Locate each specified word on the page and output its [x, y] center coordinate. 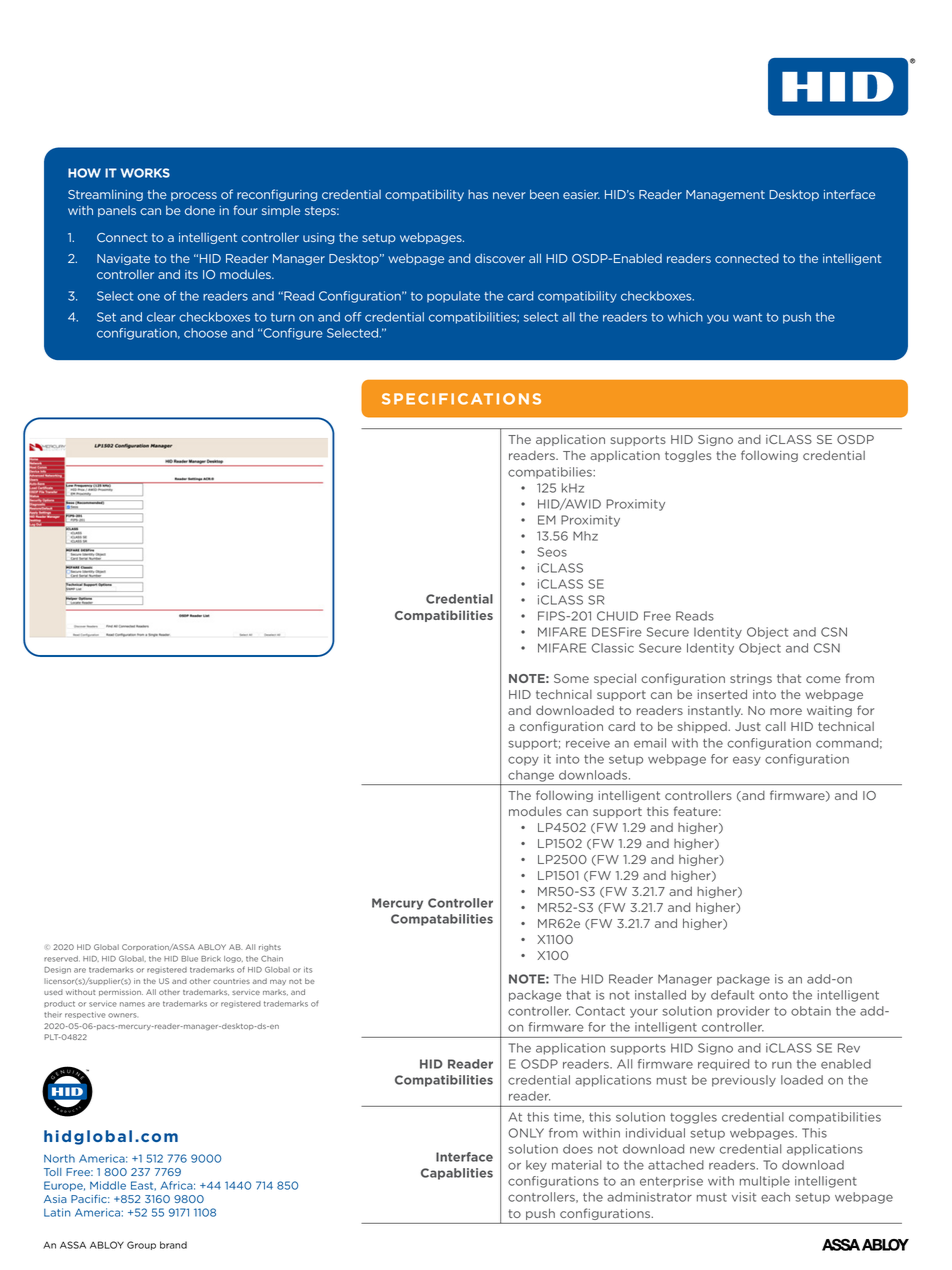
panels [117, 211]
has [478, 194]
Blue [189, 959]
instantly [715, 711]
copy [523, 761]
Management [725, 195]
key [536, 1166]
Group [141, 1245]
